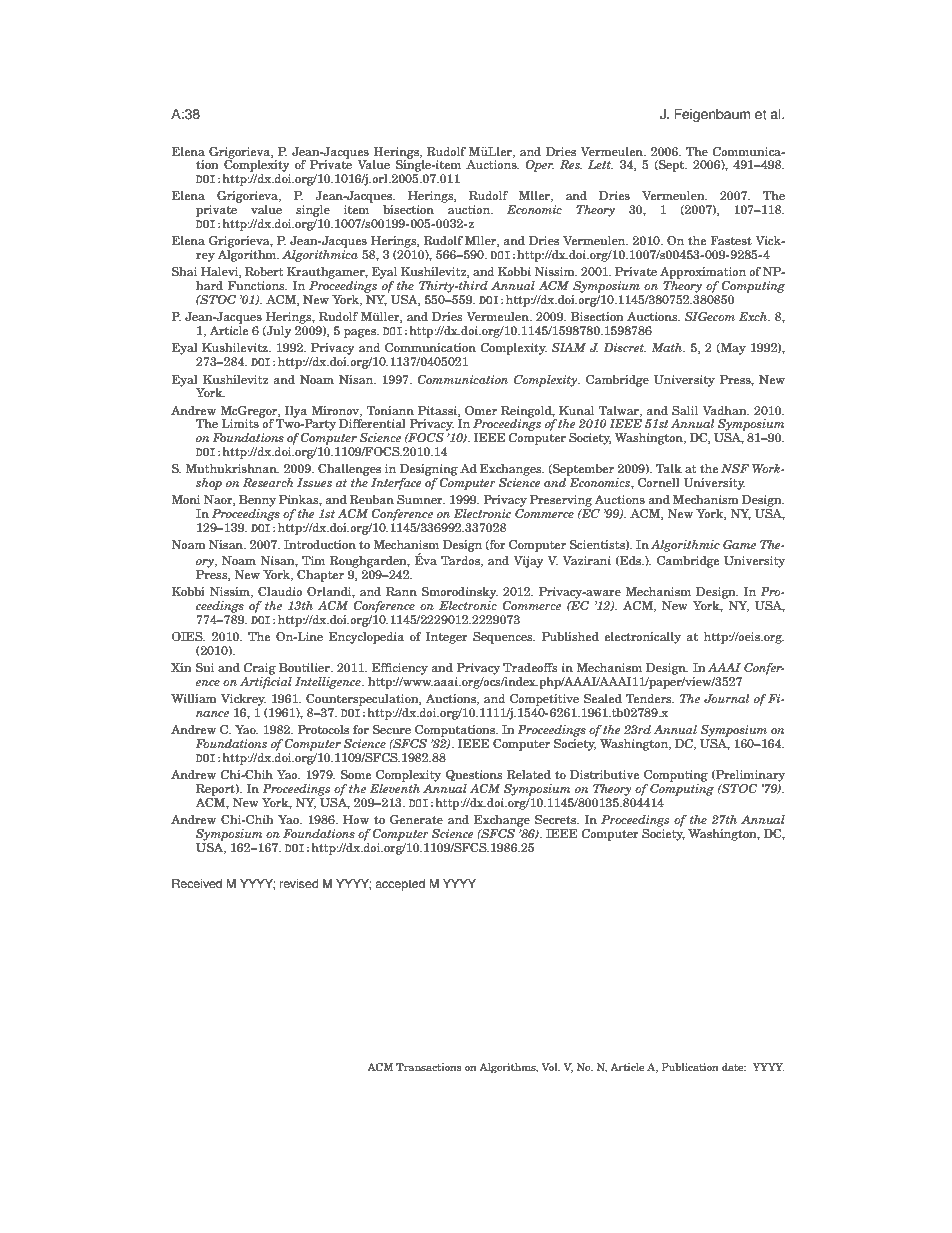  What do you see at coordinates (712, 115) in the page?
I see `Feigenbaum` at bounding box center [712, 115].
